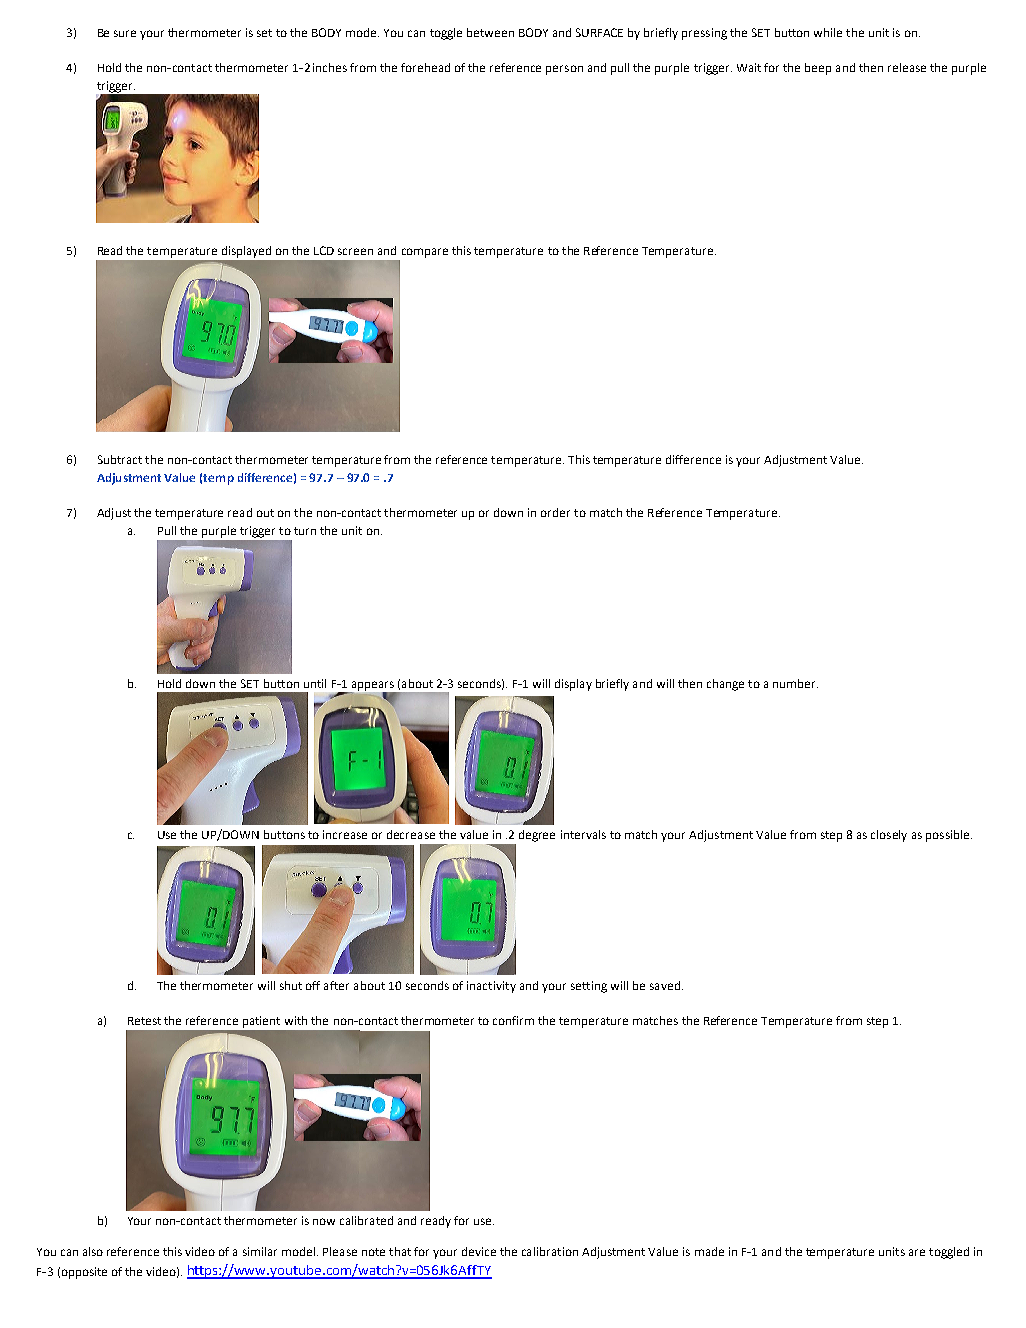 This document has height=1328, width=1026. What do you see at coordinates (555, 512) in the document?
I see `order` at bounding box center [555, 512].
